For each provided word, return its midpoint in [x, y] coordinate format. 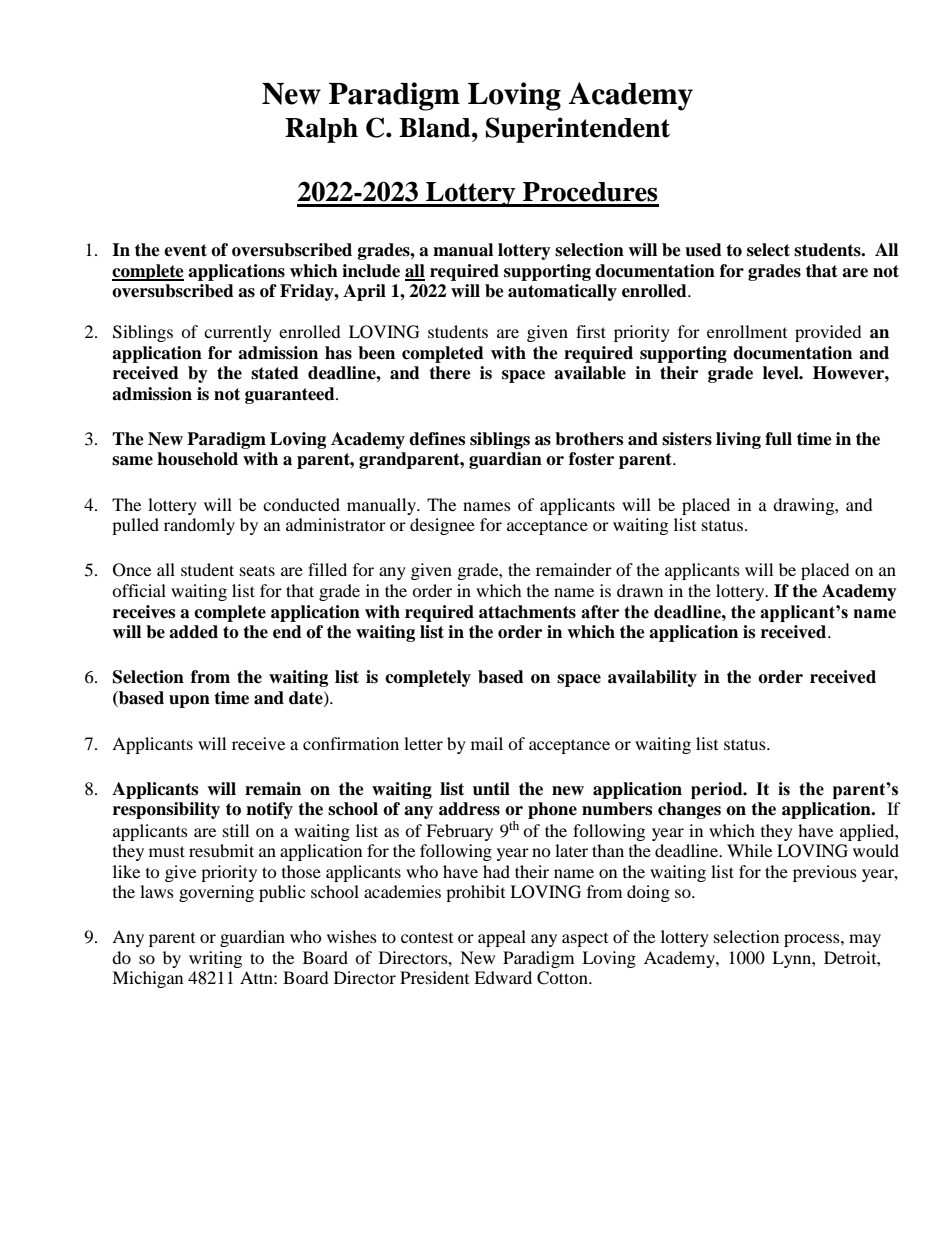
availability [652, 678]
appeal [502, 938]
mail [487, 743]
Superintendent [578, 130]
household [197, 459]
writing [215, 959]
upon [189, 701]
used [703, 250]
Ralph [321, 130]
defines [437, 439]
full [778, 439]
